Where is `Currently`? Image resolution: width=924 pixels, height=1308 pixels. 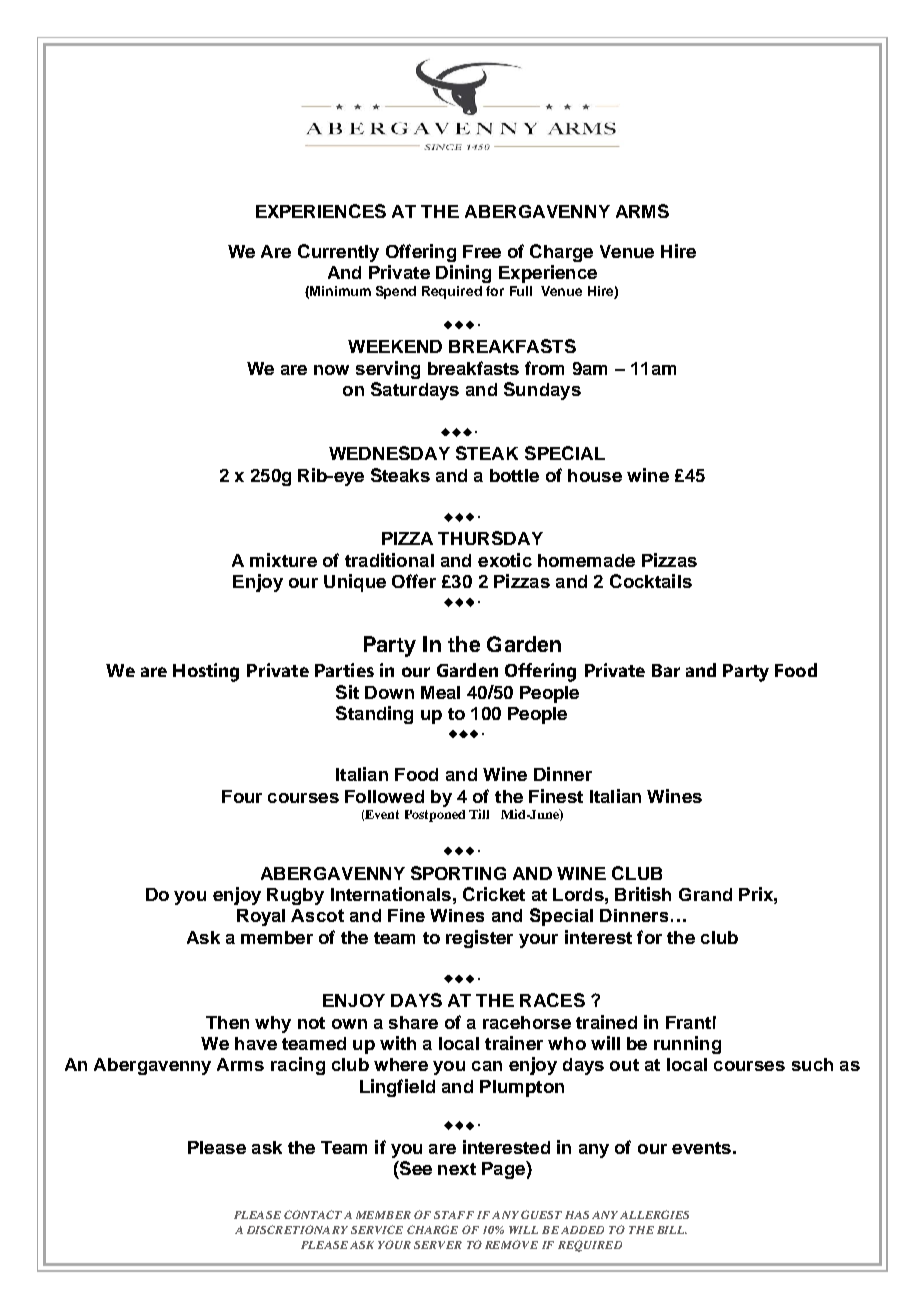
Currently is located at coordinates (338, 253).
